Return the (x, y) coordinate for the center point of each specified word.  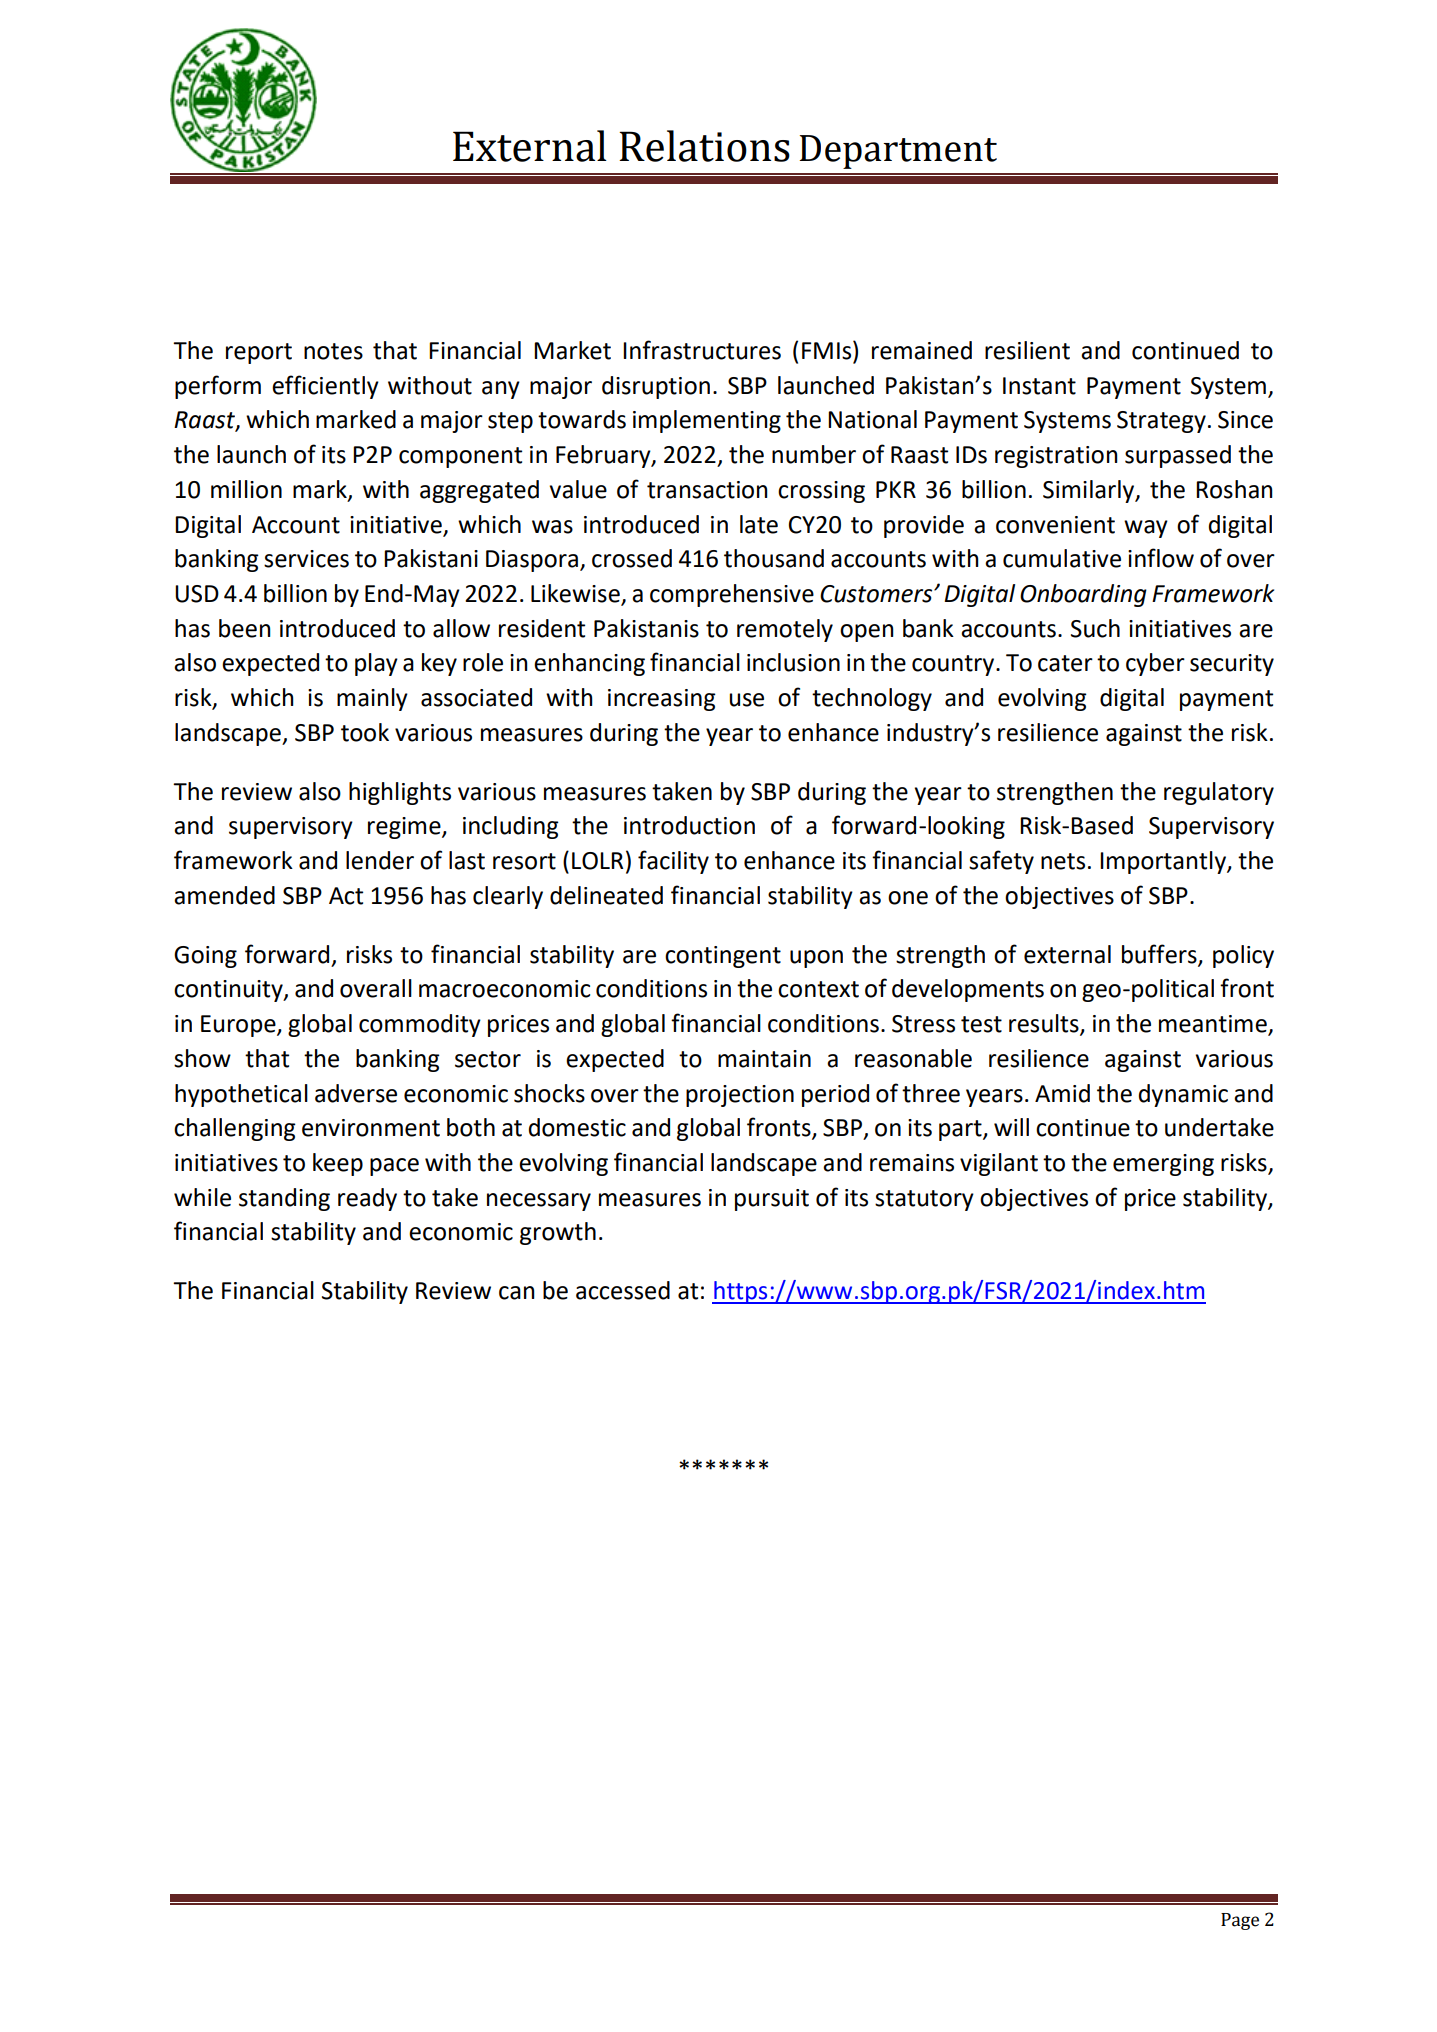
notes (333, 351)
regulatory (1219, 793)
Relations (704, 146)
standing (284, 1199)
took (365, 732)
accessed (623, 1290)
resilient (1027, 350)
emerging (1163, 1165)
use (746, 700)
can (517, 1293)
